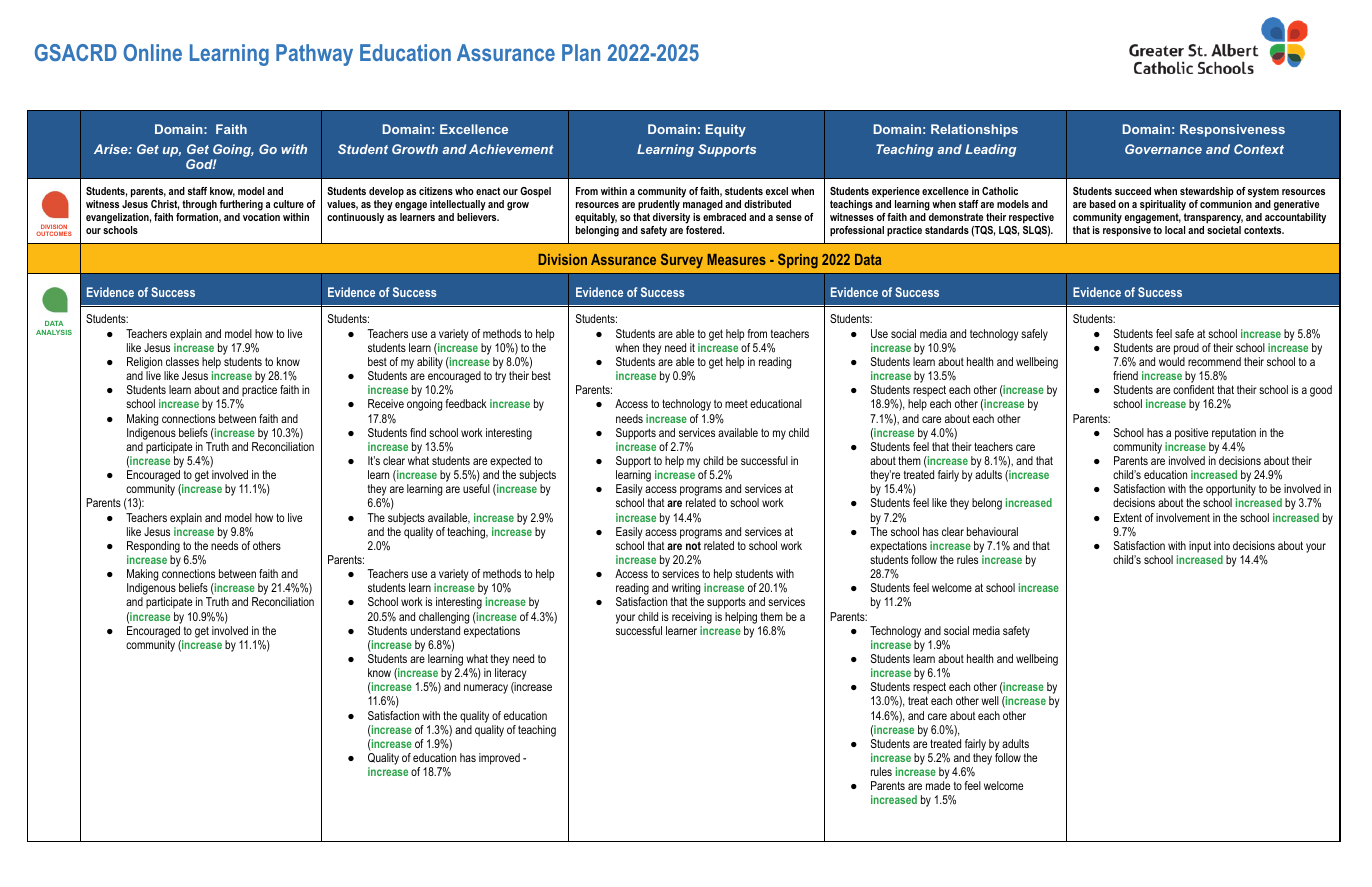  What do you see at coordinates (261, 217) in the image?
I see `vocation` at bounding box center [261, 217].
